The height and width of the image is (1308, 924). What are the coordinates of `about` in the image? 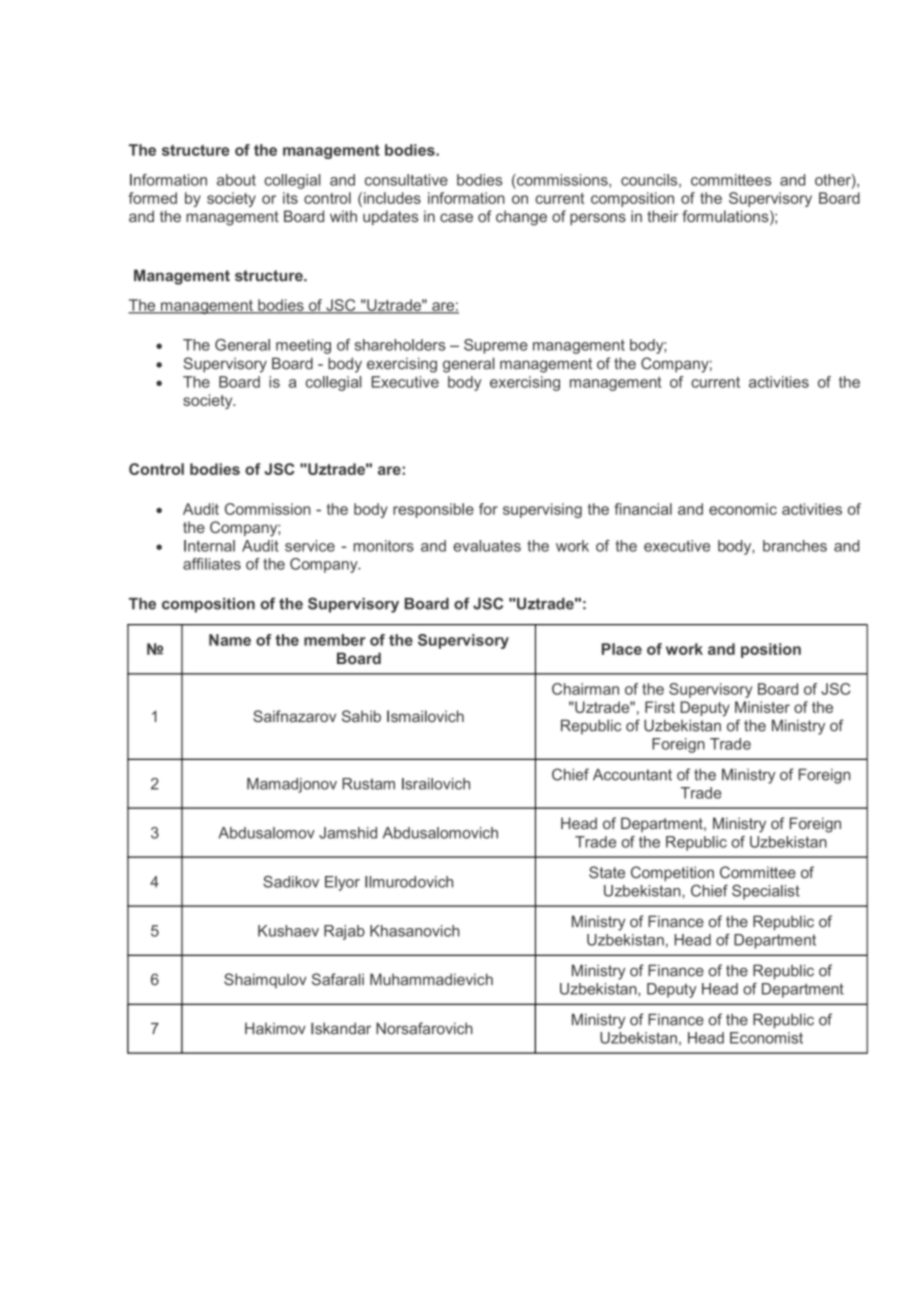 It's located at (236, 180).
